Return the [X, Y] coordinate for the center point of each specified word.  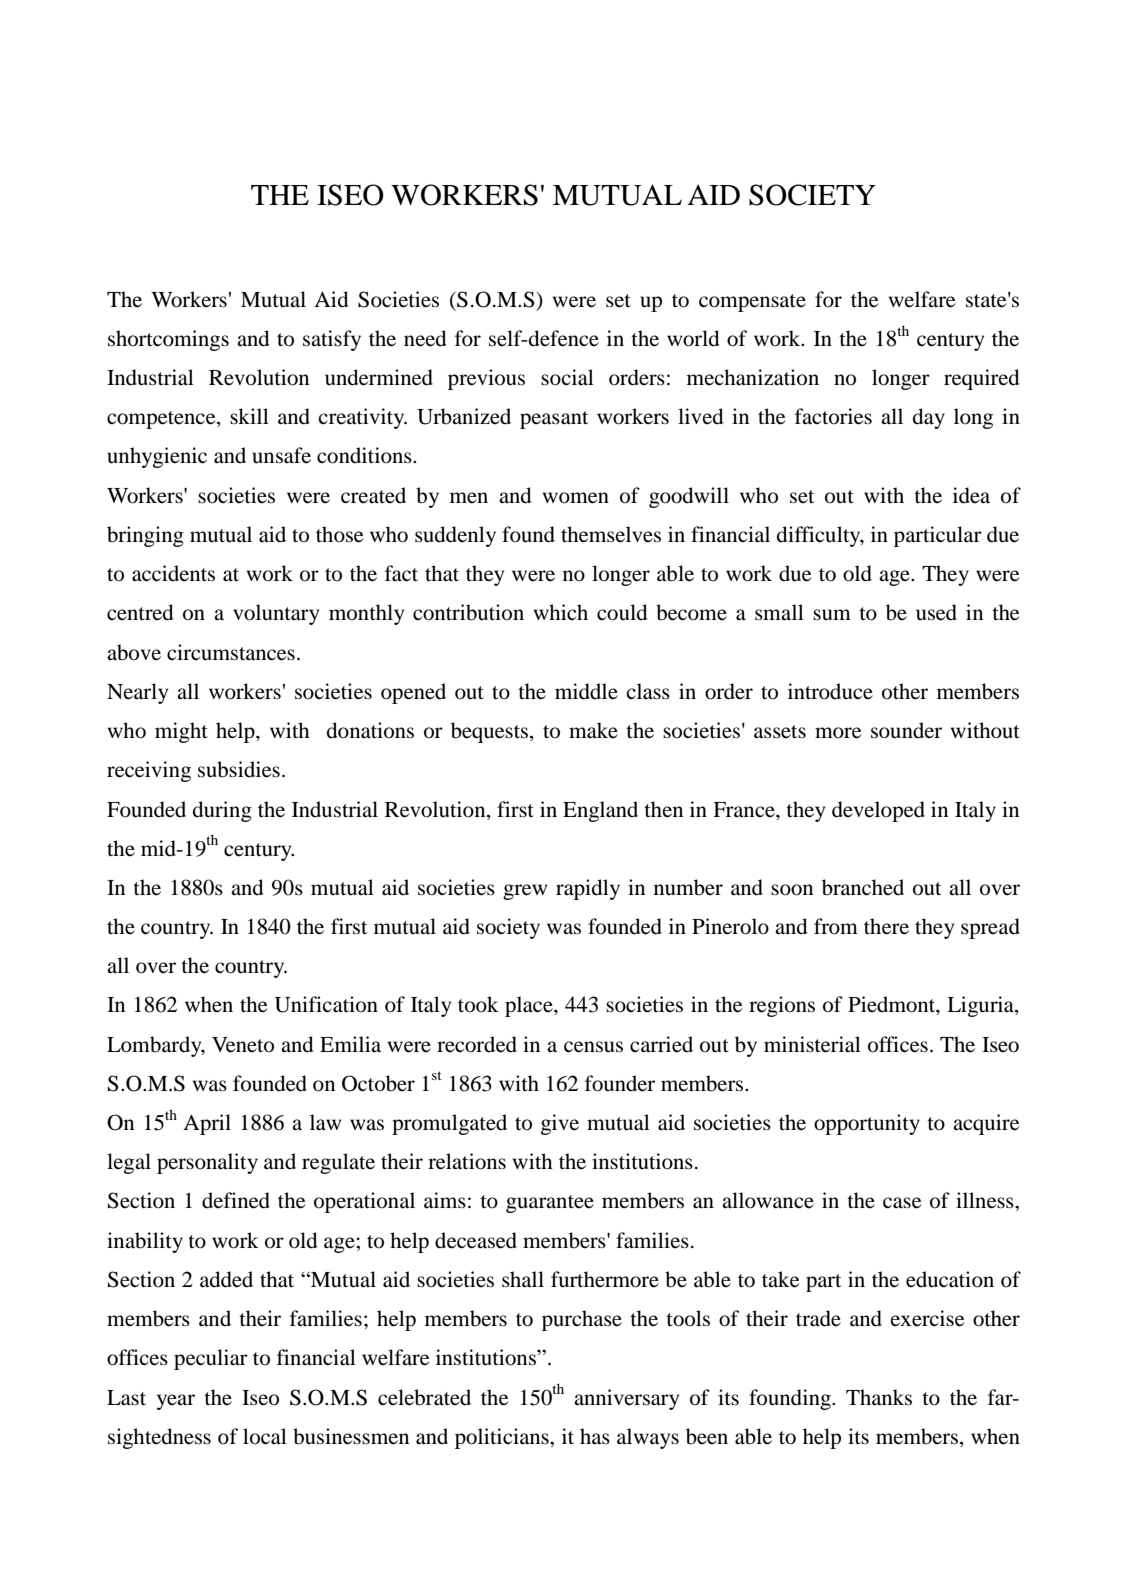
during [222, 811]
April [207, 1124]
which [561, 612]
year [176, 1402]
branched [863, 887]
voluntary [276, 614]
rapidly [588, 889]
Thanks [879, 1397]
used [936, 612]
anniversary [626, 1399]
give [560, 1124]
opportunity [867, 1124]
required [981, 379]
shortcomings [168, 340]
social [567, 377]
